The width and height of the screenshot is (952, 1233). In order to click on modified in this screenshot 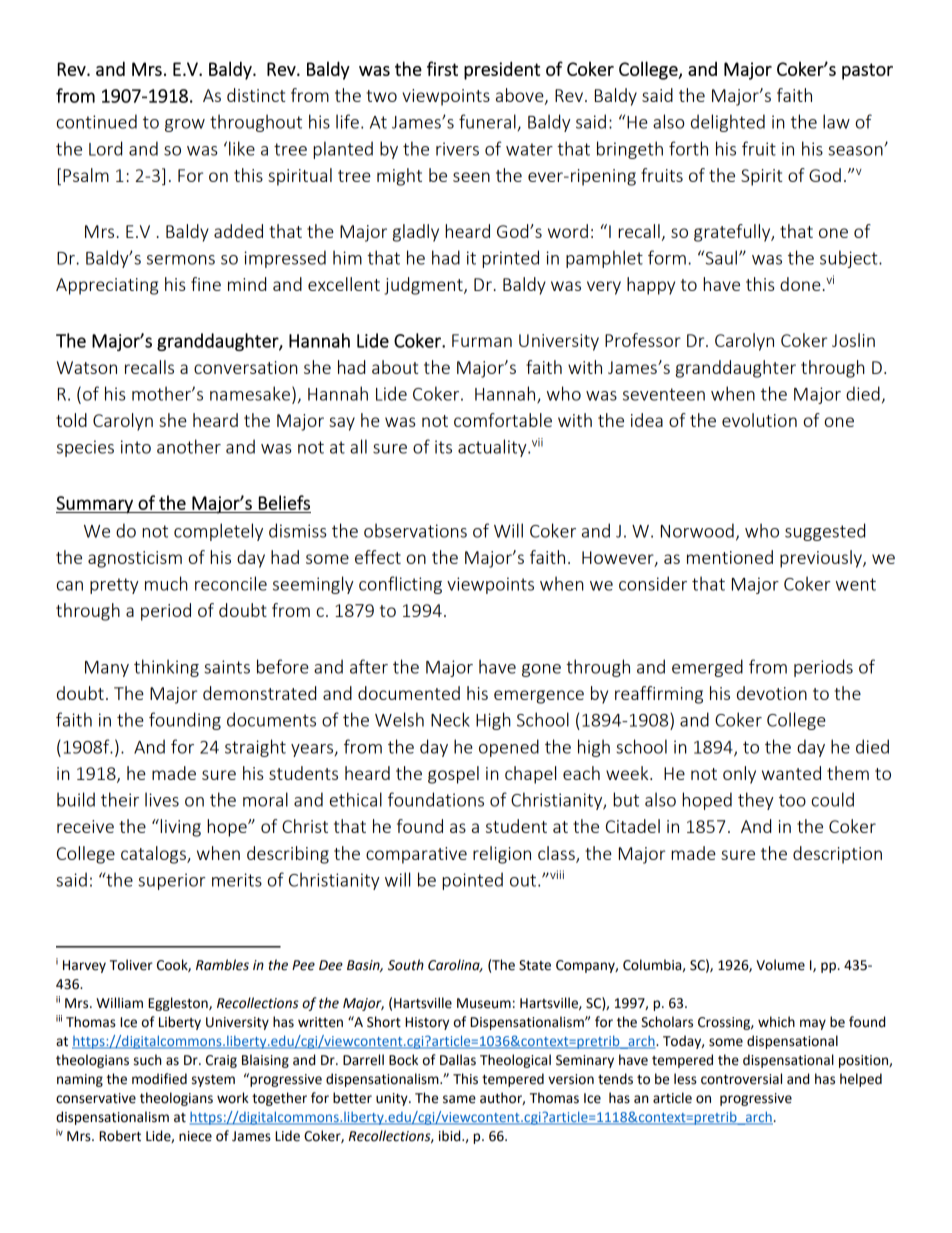, I will do `click(159, 1079)`.
